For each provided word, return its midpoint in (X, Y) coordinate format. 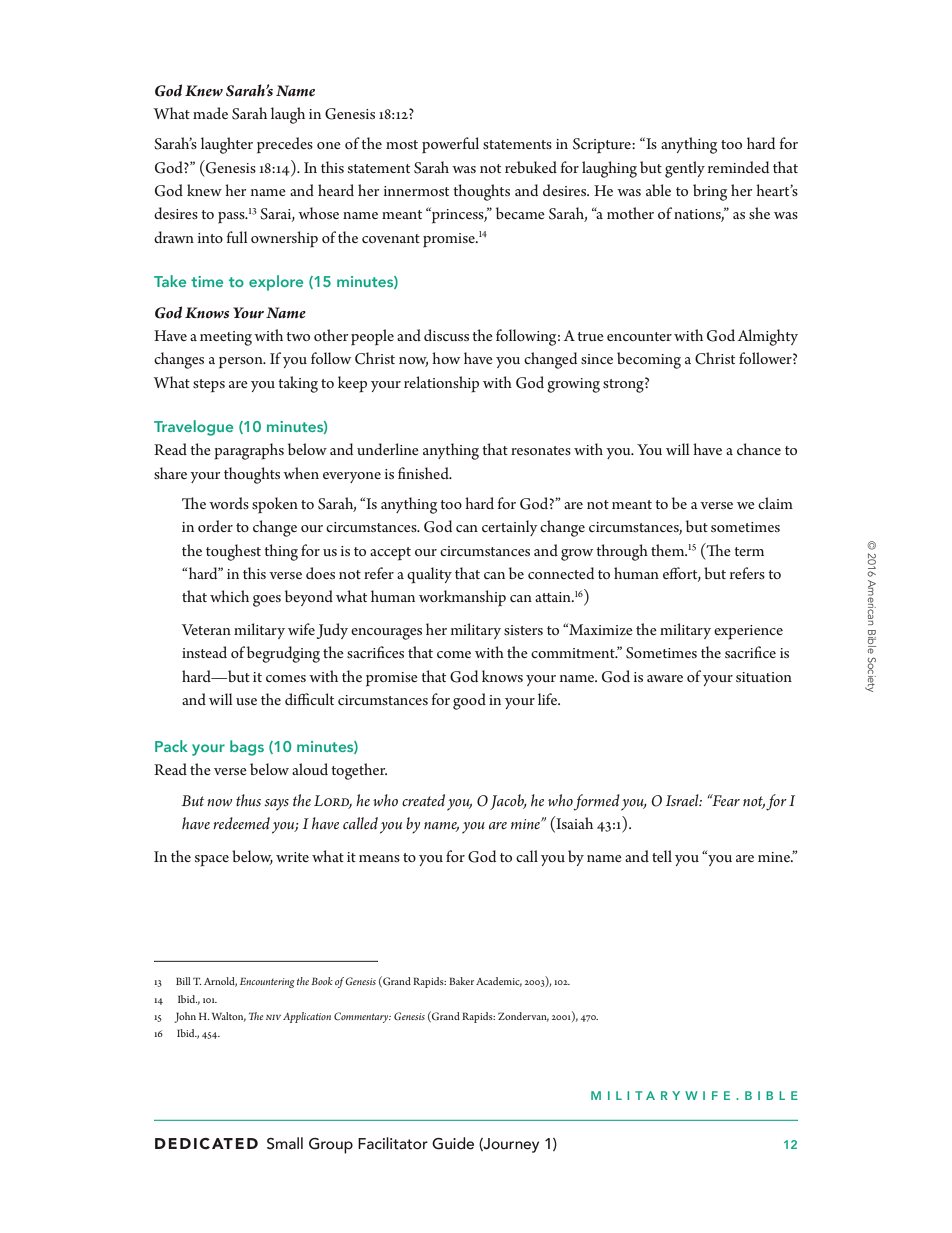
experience (748, 632)
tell (662, 856)
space (212, 861)
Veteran (206, 629)
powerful (450, 145)
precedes (285, 145)
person (242, 363)
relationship (441, 384)
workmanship (462, 598)
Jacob (508, 802)
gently (685, 169)
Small (285, 1143)
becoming (649, 360)
